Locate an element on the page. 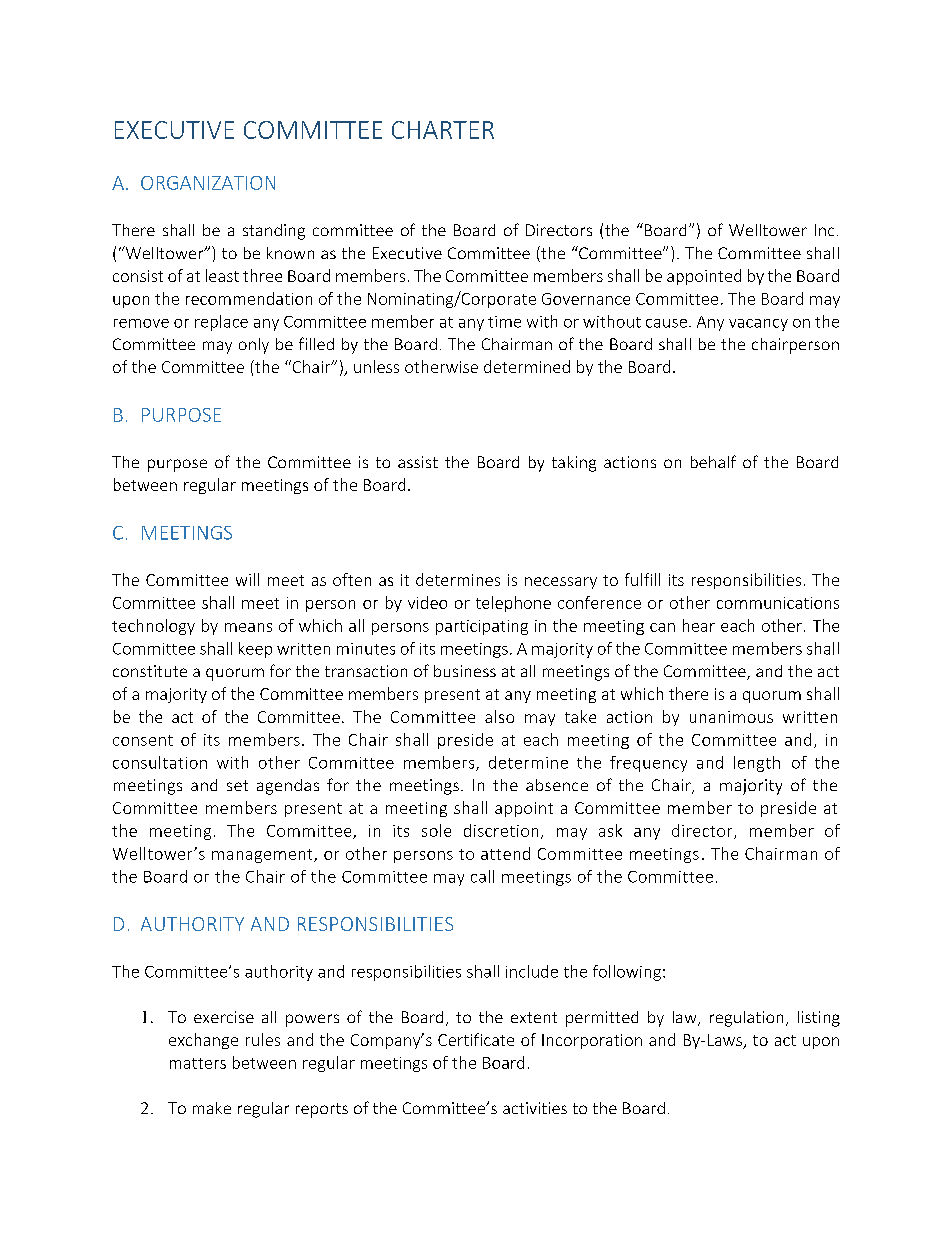  vacancy is located at coordinates (758, 325).
